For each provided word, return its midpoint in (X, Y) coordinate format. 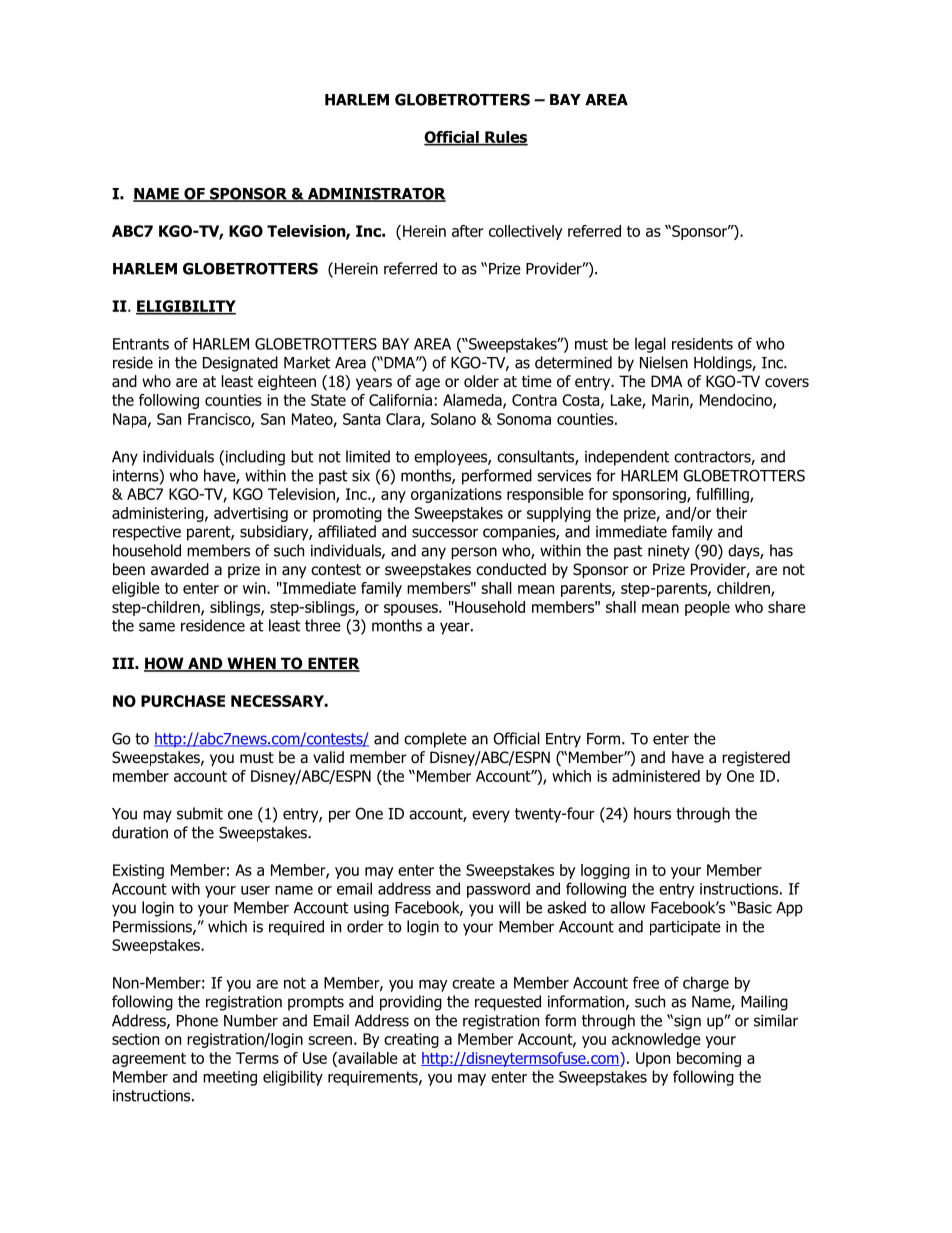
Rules (505, 138)
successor (445, 533)
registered (756, 758)
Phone (197, 1020)
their (731, 513)
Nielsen (664, 362)
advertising (251, 514)
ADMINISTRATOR (375, 194)
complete (435, 740)
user (255, 890)
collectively (526, 232)
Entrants (141, 344)
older (481, 381)
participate (685, 928)
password (498, 890)
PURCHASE (183, 701)
